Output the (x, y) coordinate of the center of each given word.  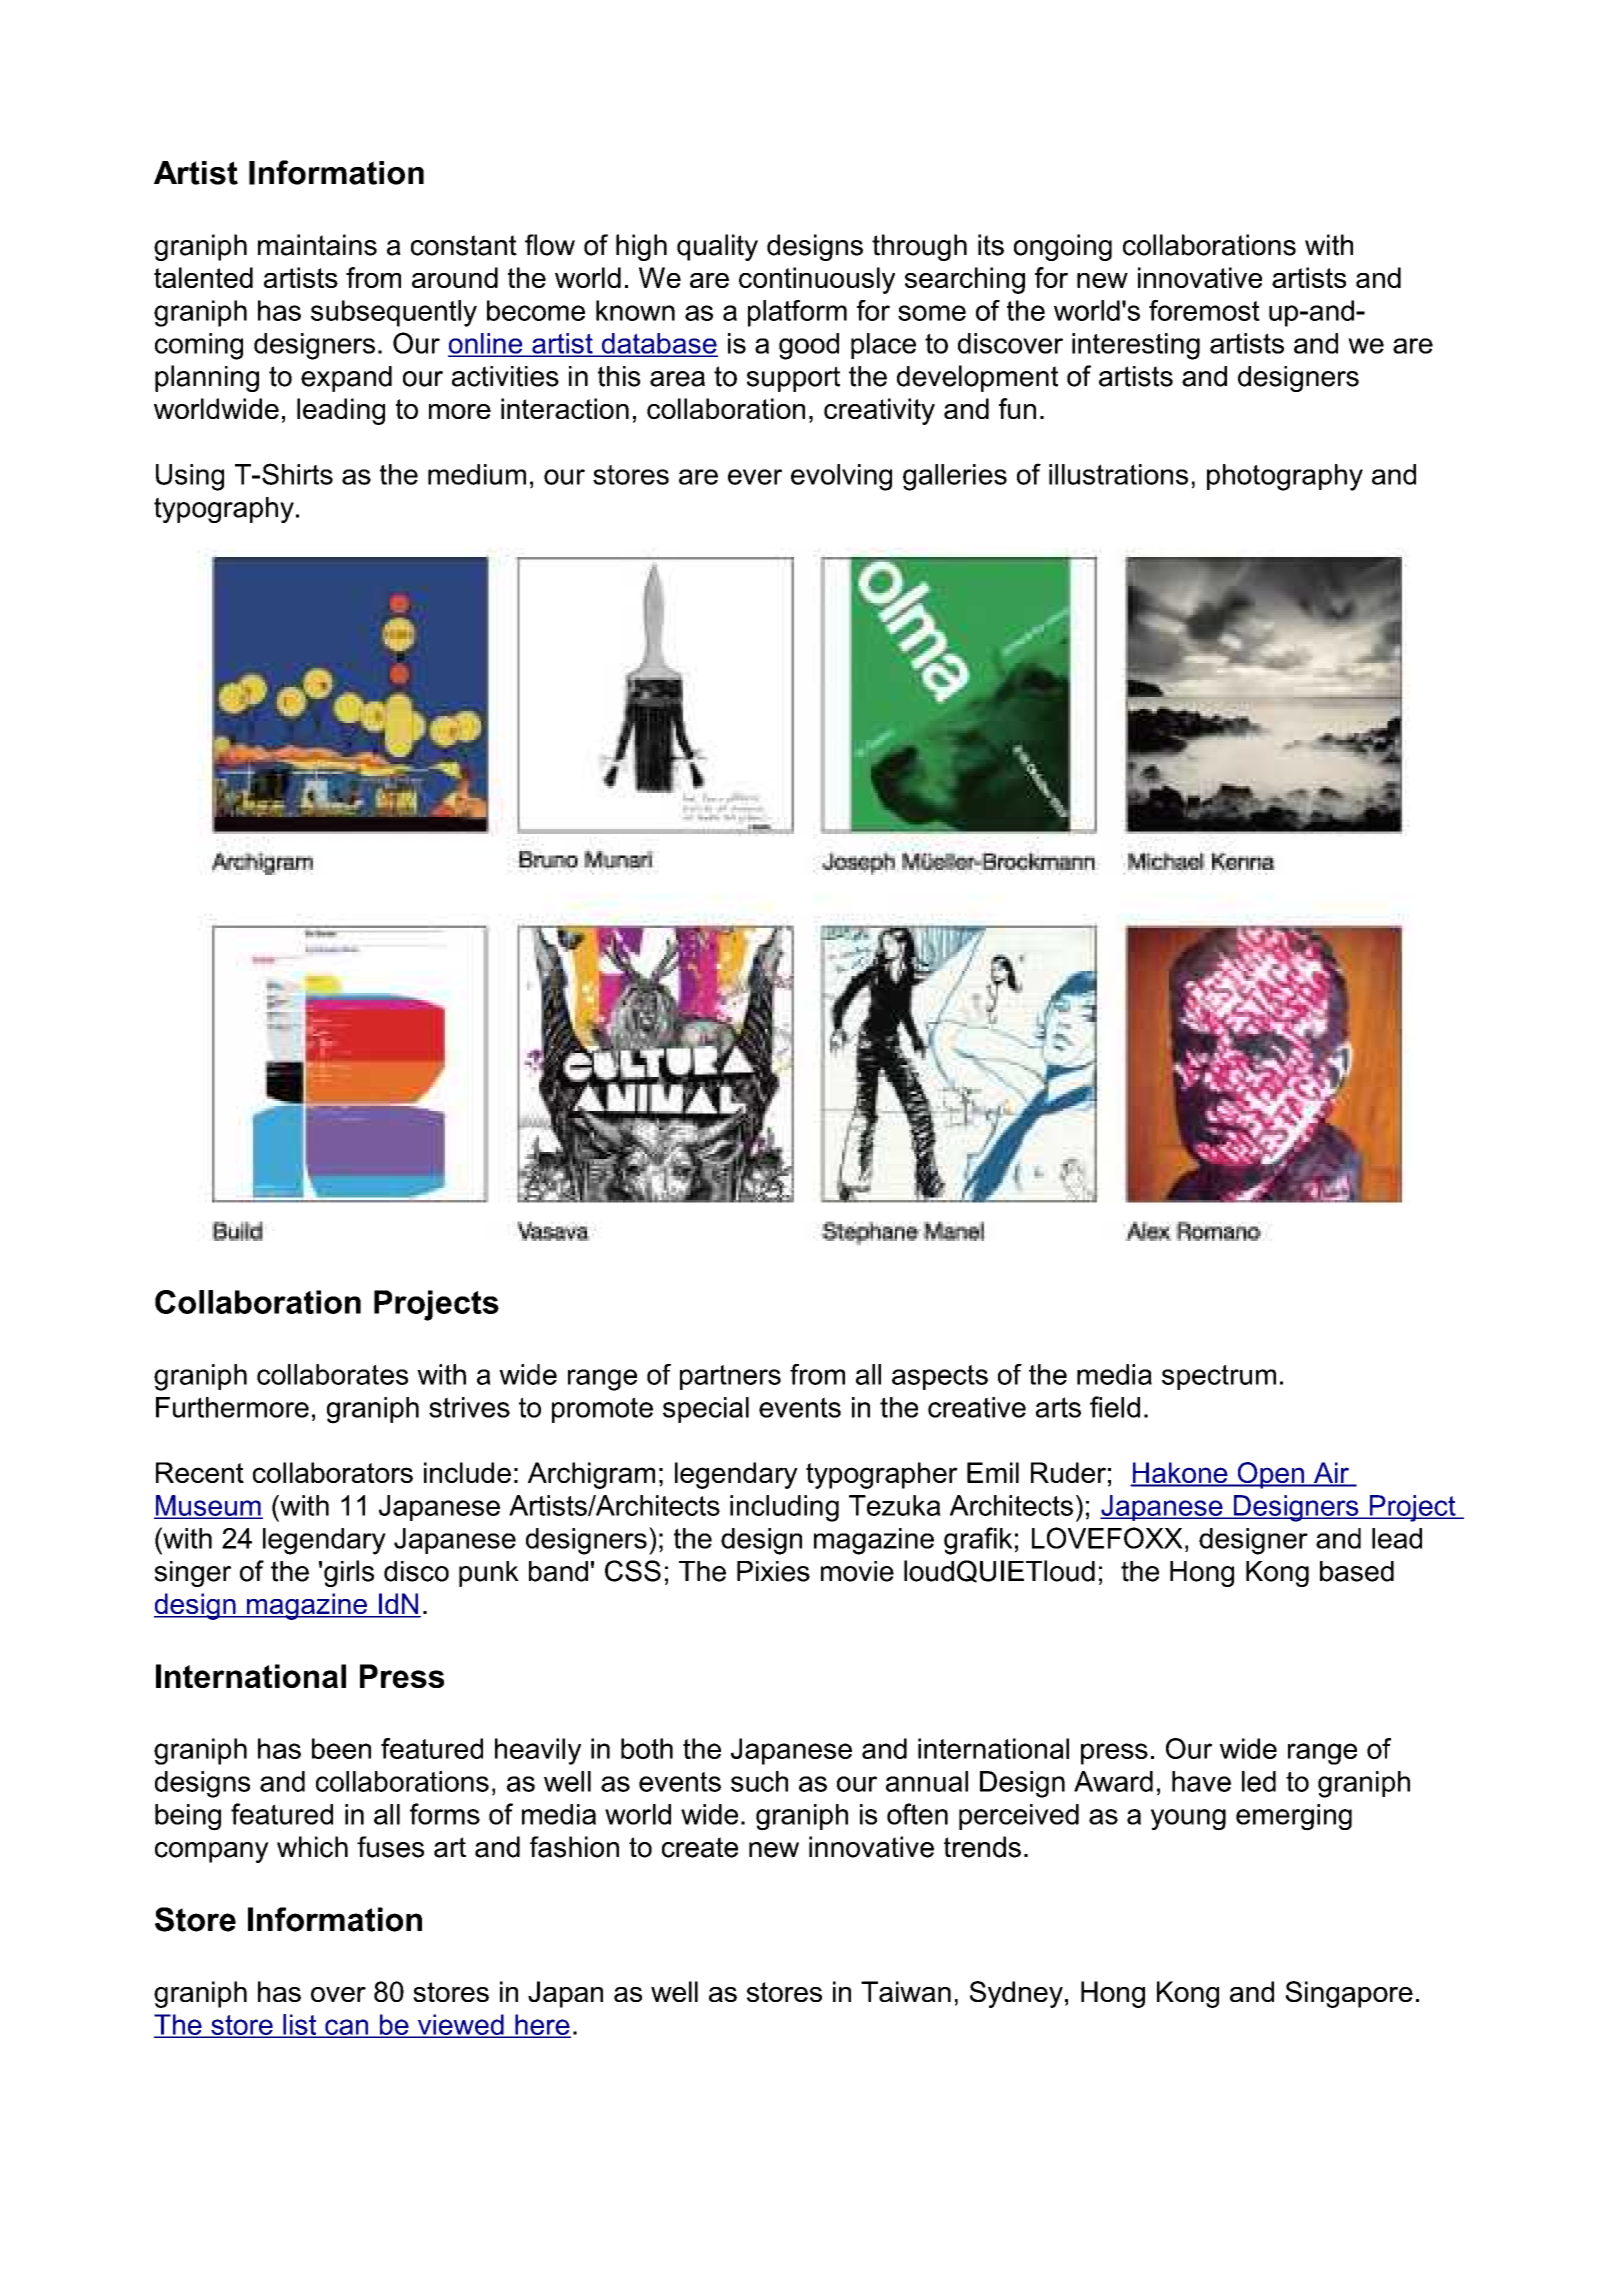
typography (224, 510)
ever (755, 477)
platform (797, 313)
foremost (1204, 310)
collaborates (332, 1374)
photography (1285, 477)
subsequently (394, 313)
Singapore (1349, 1994)
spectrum (1219, 1377)
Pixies (773, 1571)
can (347, 2028)
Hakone (1180, 1474)
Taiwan (906, 1991)
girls (349, 1573)
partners (730, 1377)
